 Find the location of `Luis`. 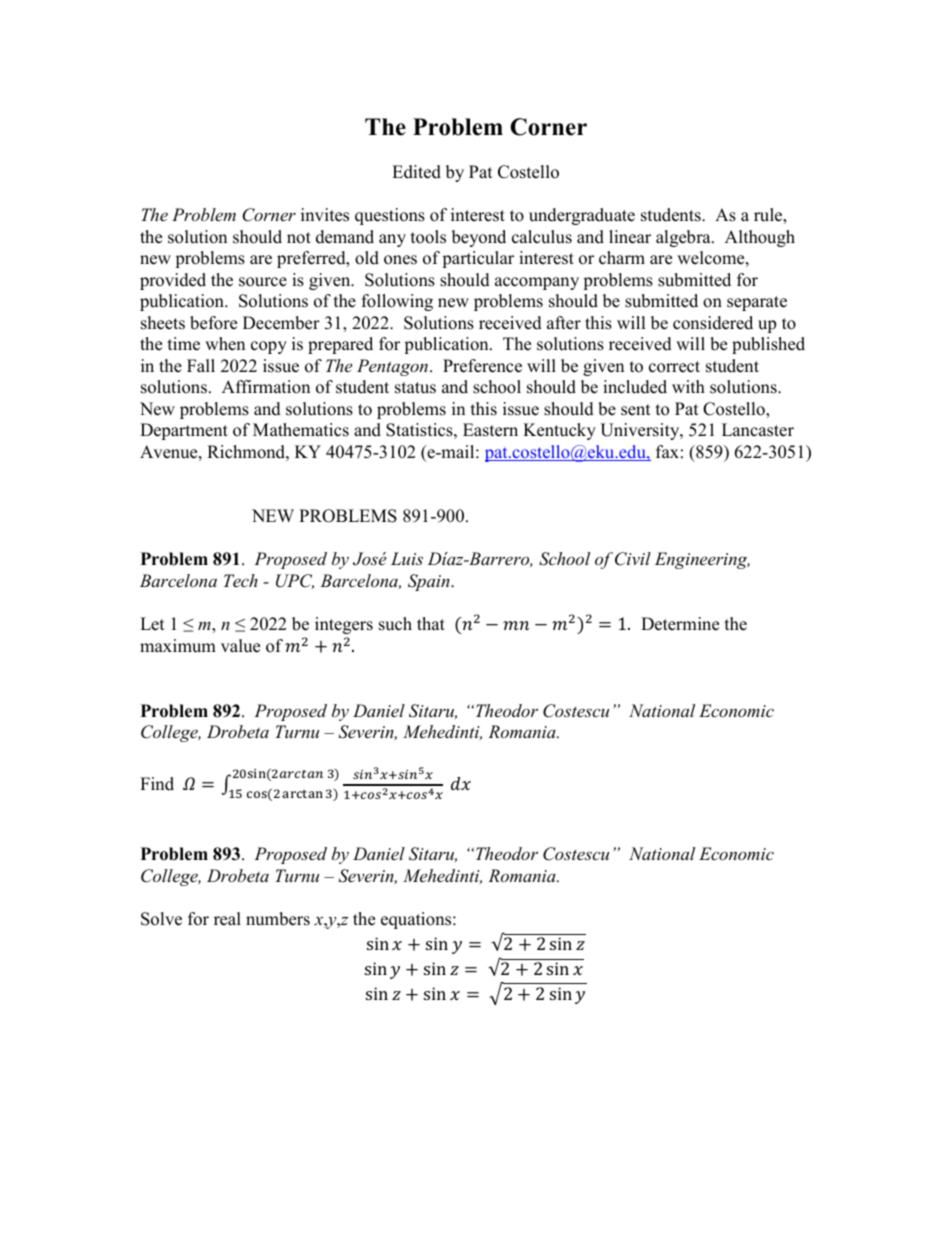

Luis is located at coordinates (407, 558).
